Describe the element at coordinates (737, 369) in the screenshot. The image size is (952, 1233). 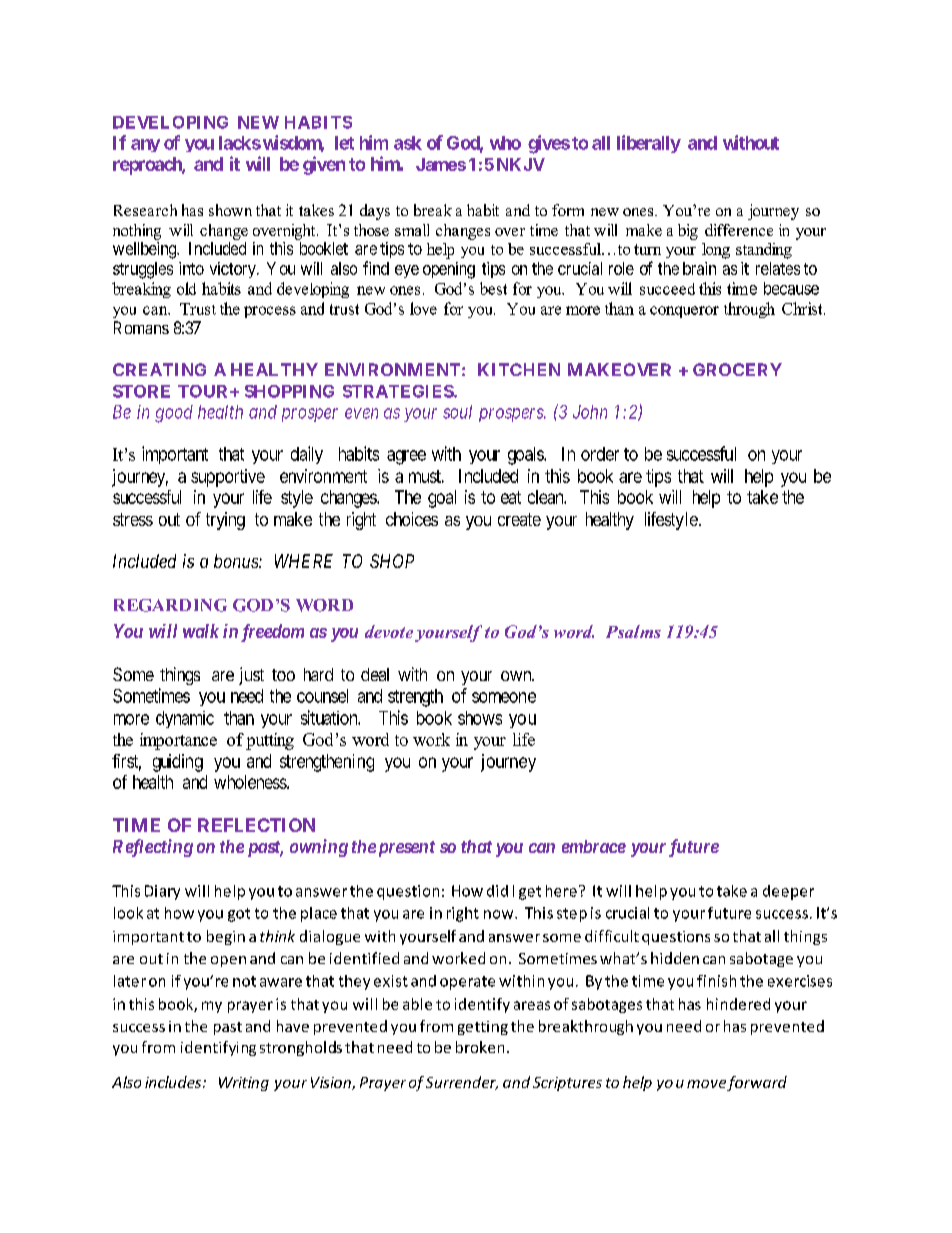
I see `GROCERY` at that location.
